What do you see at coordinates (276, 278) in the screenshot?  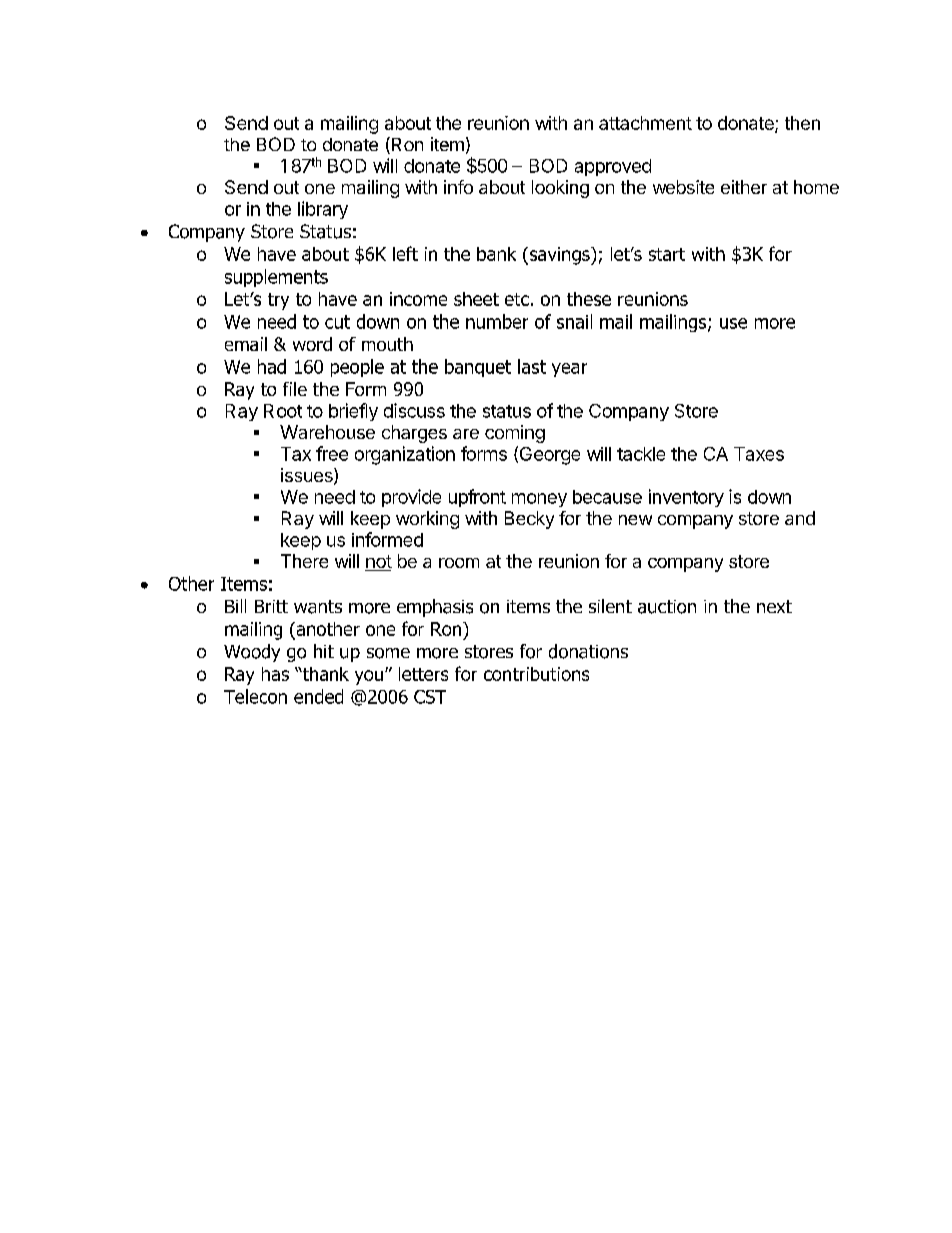 I see `supplements` at bounding box center [276, 278].
